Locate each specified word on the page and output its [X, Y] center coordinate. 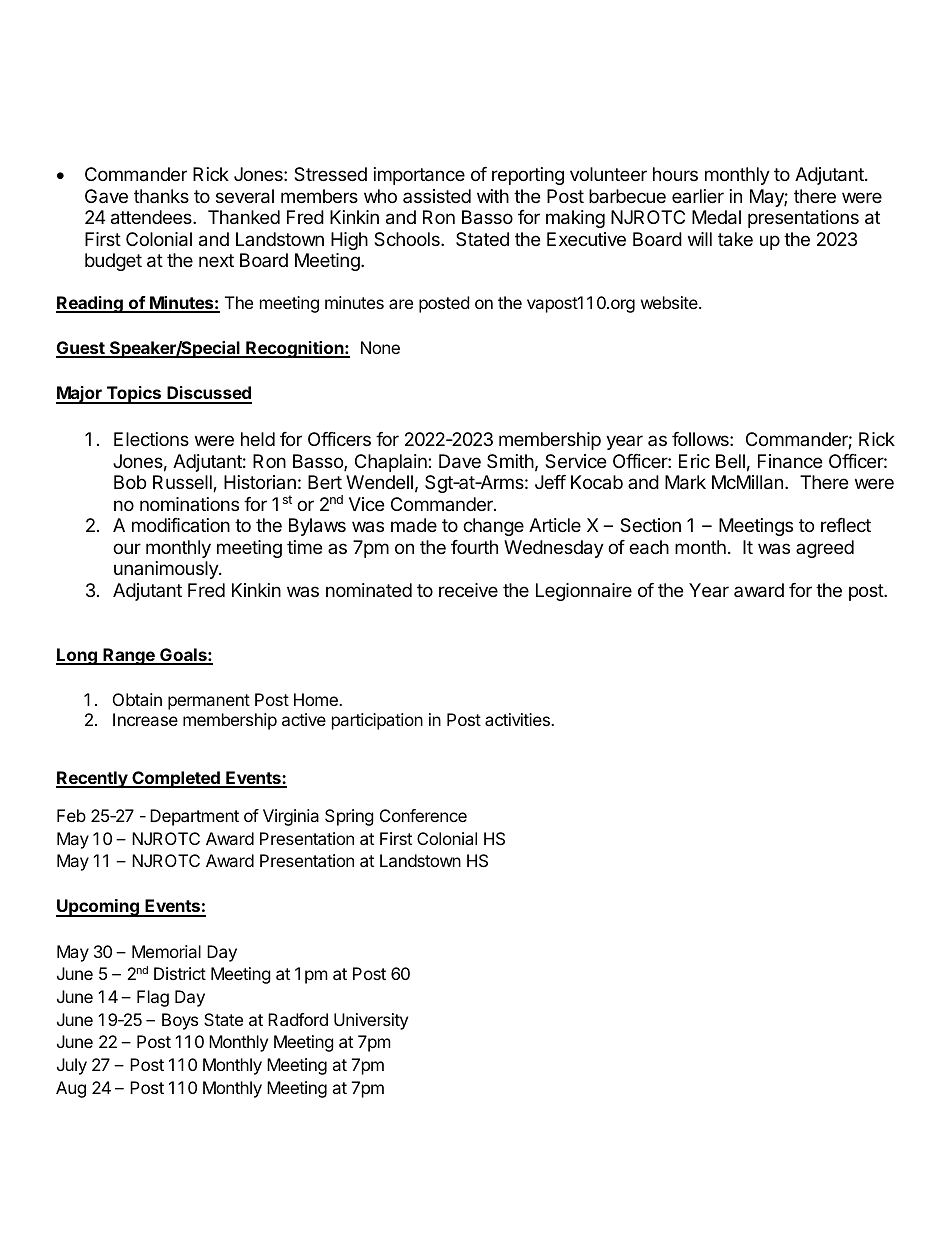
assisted [437, 196]
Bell [730, 461]
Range [129, 656]
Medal [716, 217]
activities [518, 719]
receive [468, 590]
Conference [423, 815]
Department [194, 817]
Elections [151, 439]
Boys [180, 1021]
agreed [825, 549]
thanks [161, 196]
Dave [460, 461]
